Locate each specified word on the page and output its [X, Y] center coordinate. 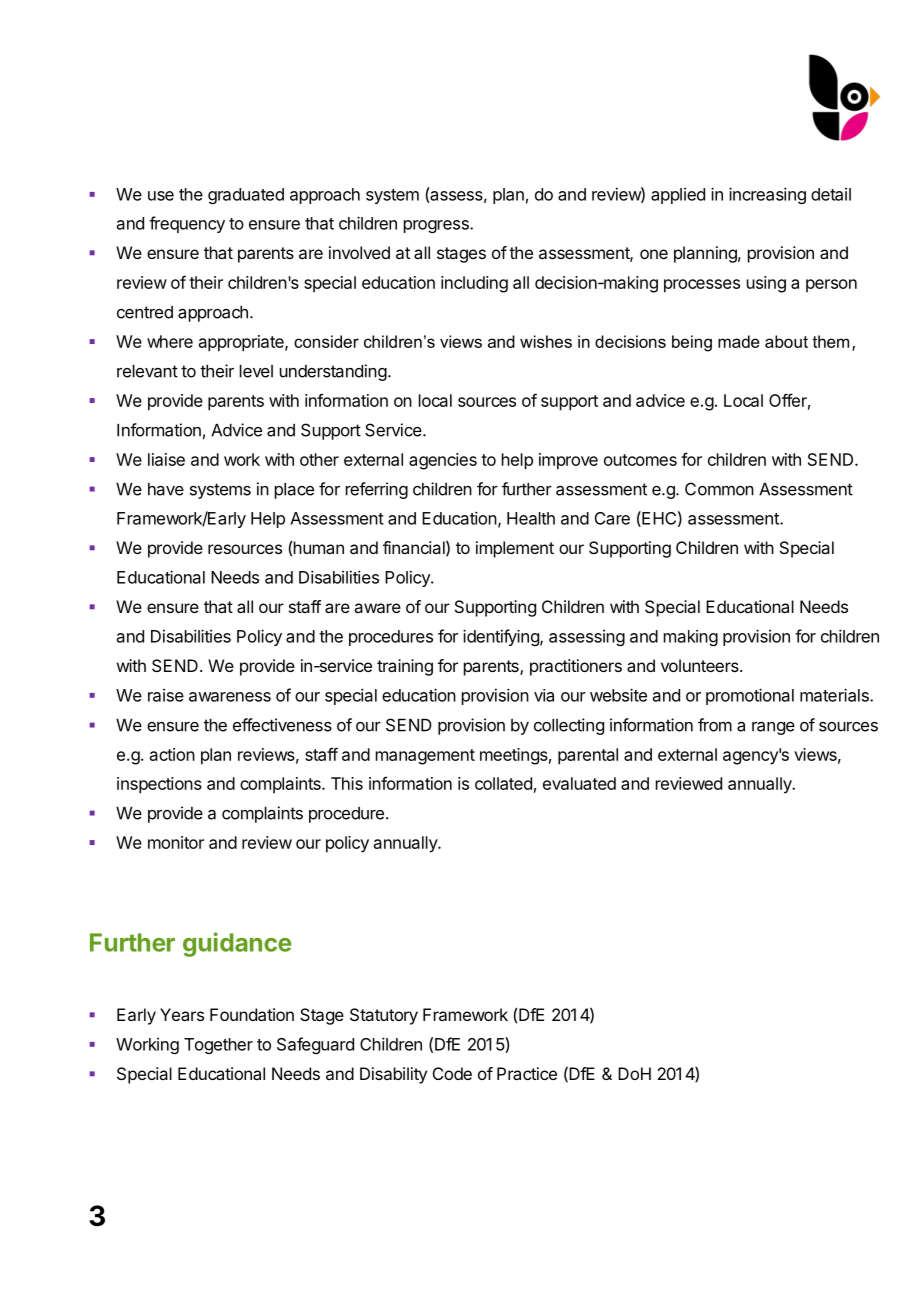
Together [218, 1046]
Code [452, 1073]
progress [437, 226]
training [405, 667]
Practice [527, 1073]
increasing [767, 195]
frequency [187, 224]
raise [166, 695]
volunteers [701, 665]
